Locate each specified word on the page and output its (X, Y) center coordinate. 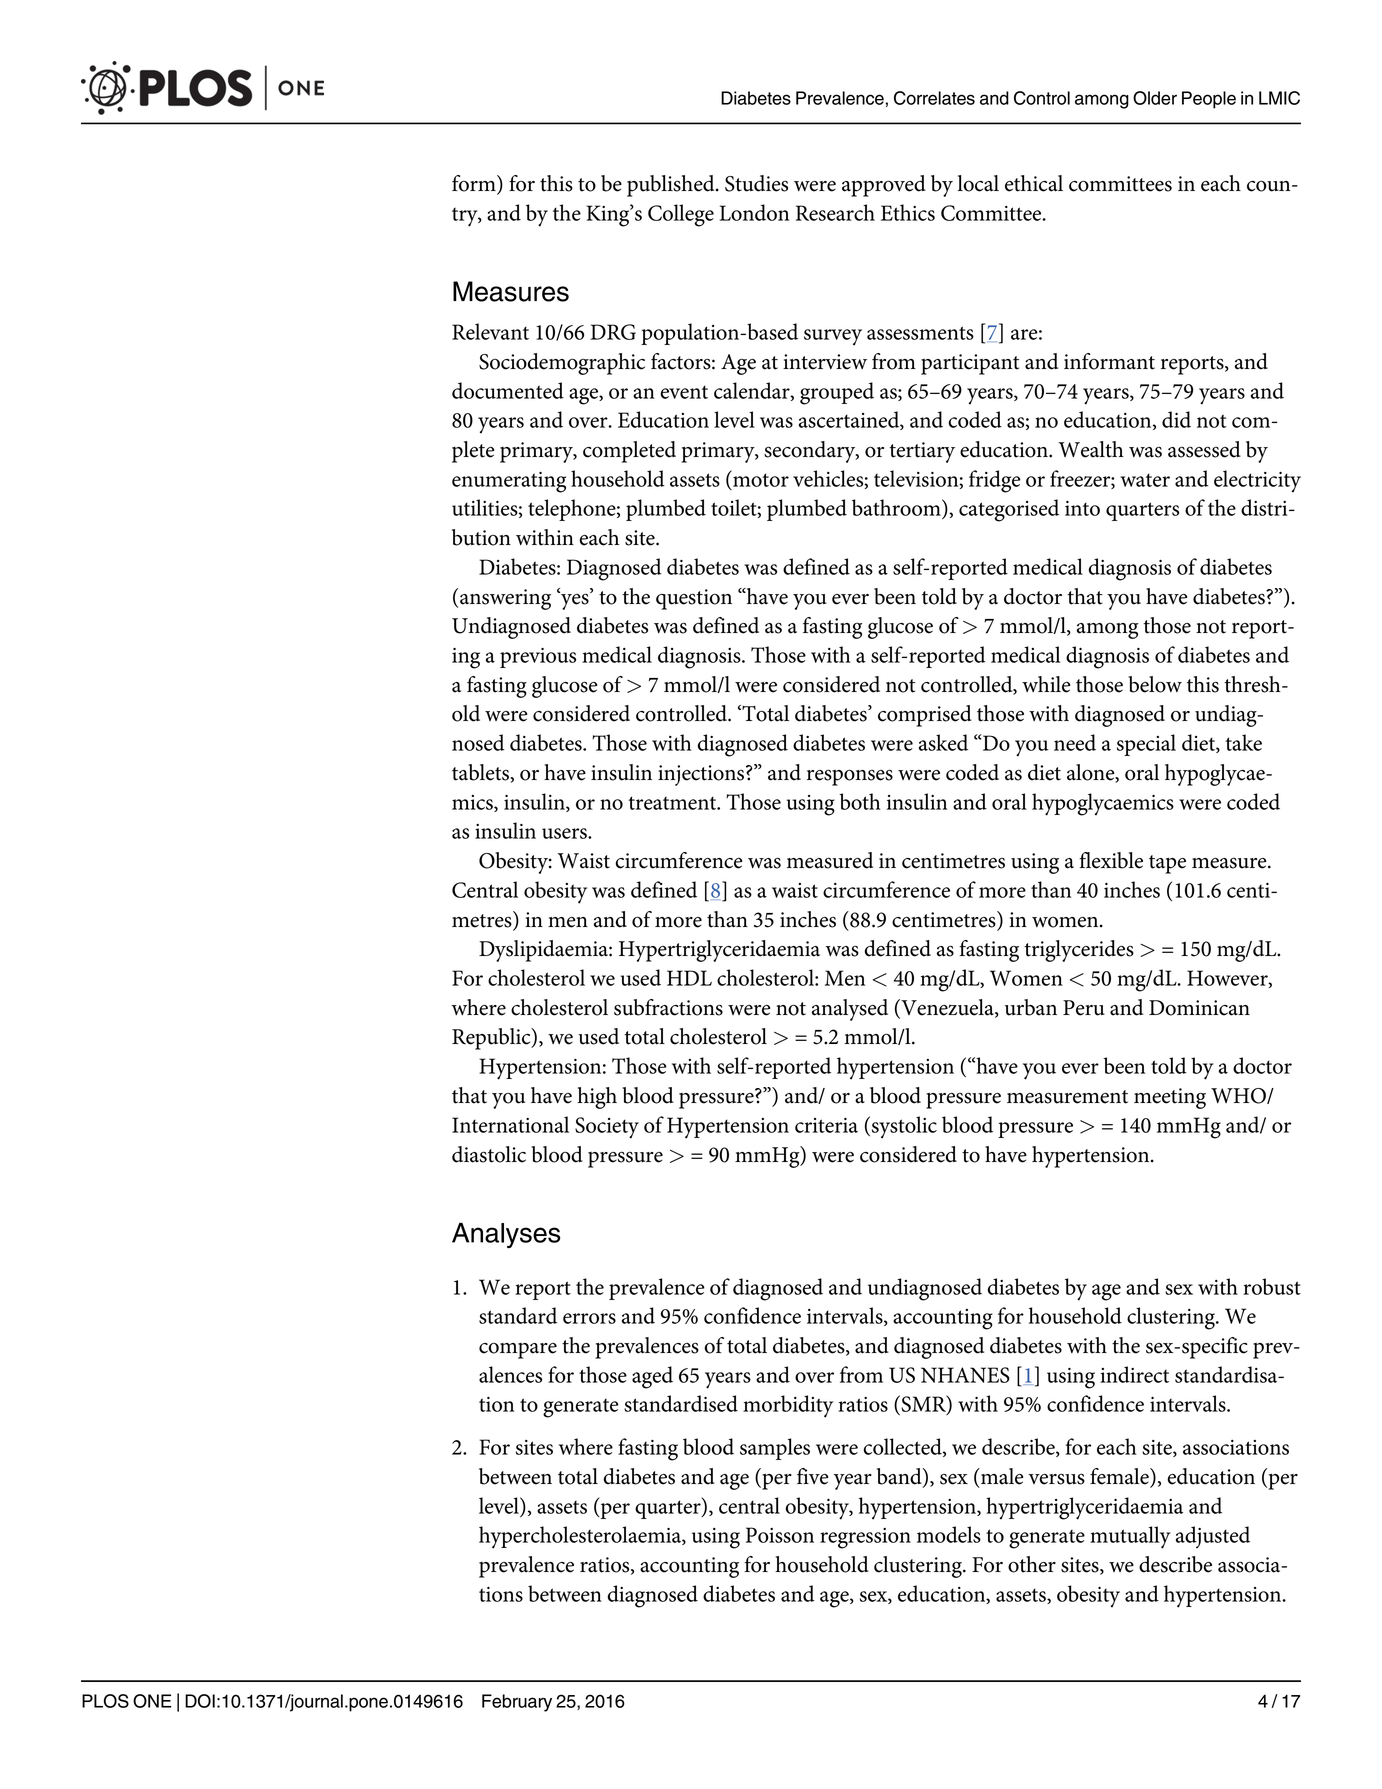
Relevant (490, 331)
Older (1155, 98)
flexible (1111, 860)
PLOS (105, 1701)
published (672, 186)
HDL (689, 978)
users (565, 833)
